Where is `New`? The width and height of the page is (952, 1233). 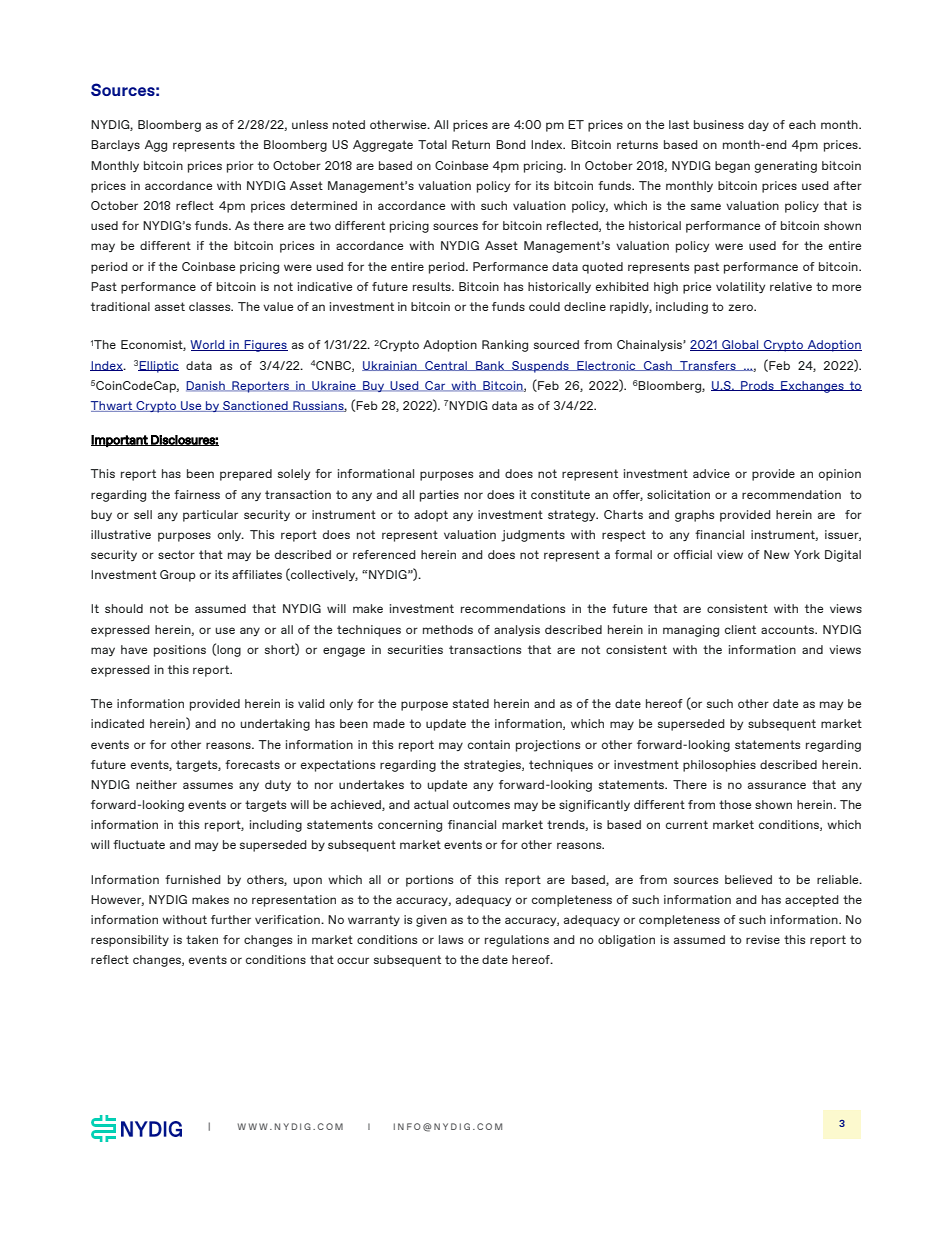 New is located at coordinates (777, 554).
